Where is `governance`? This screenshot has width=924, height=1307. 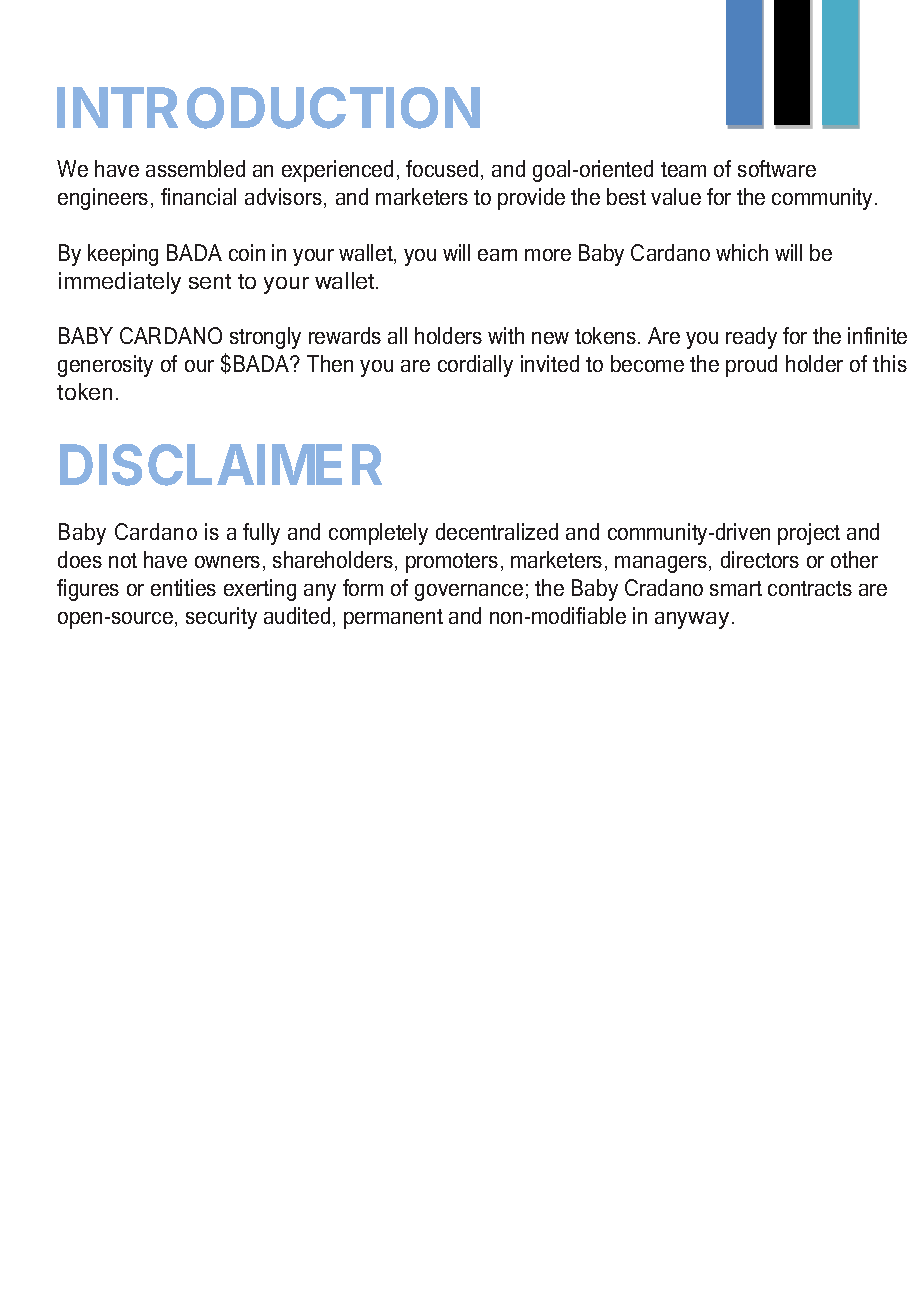 governance is located at coordinates (469, 592).
